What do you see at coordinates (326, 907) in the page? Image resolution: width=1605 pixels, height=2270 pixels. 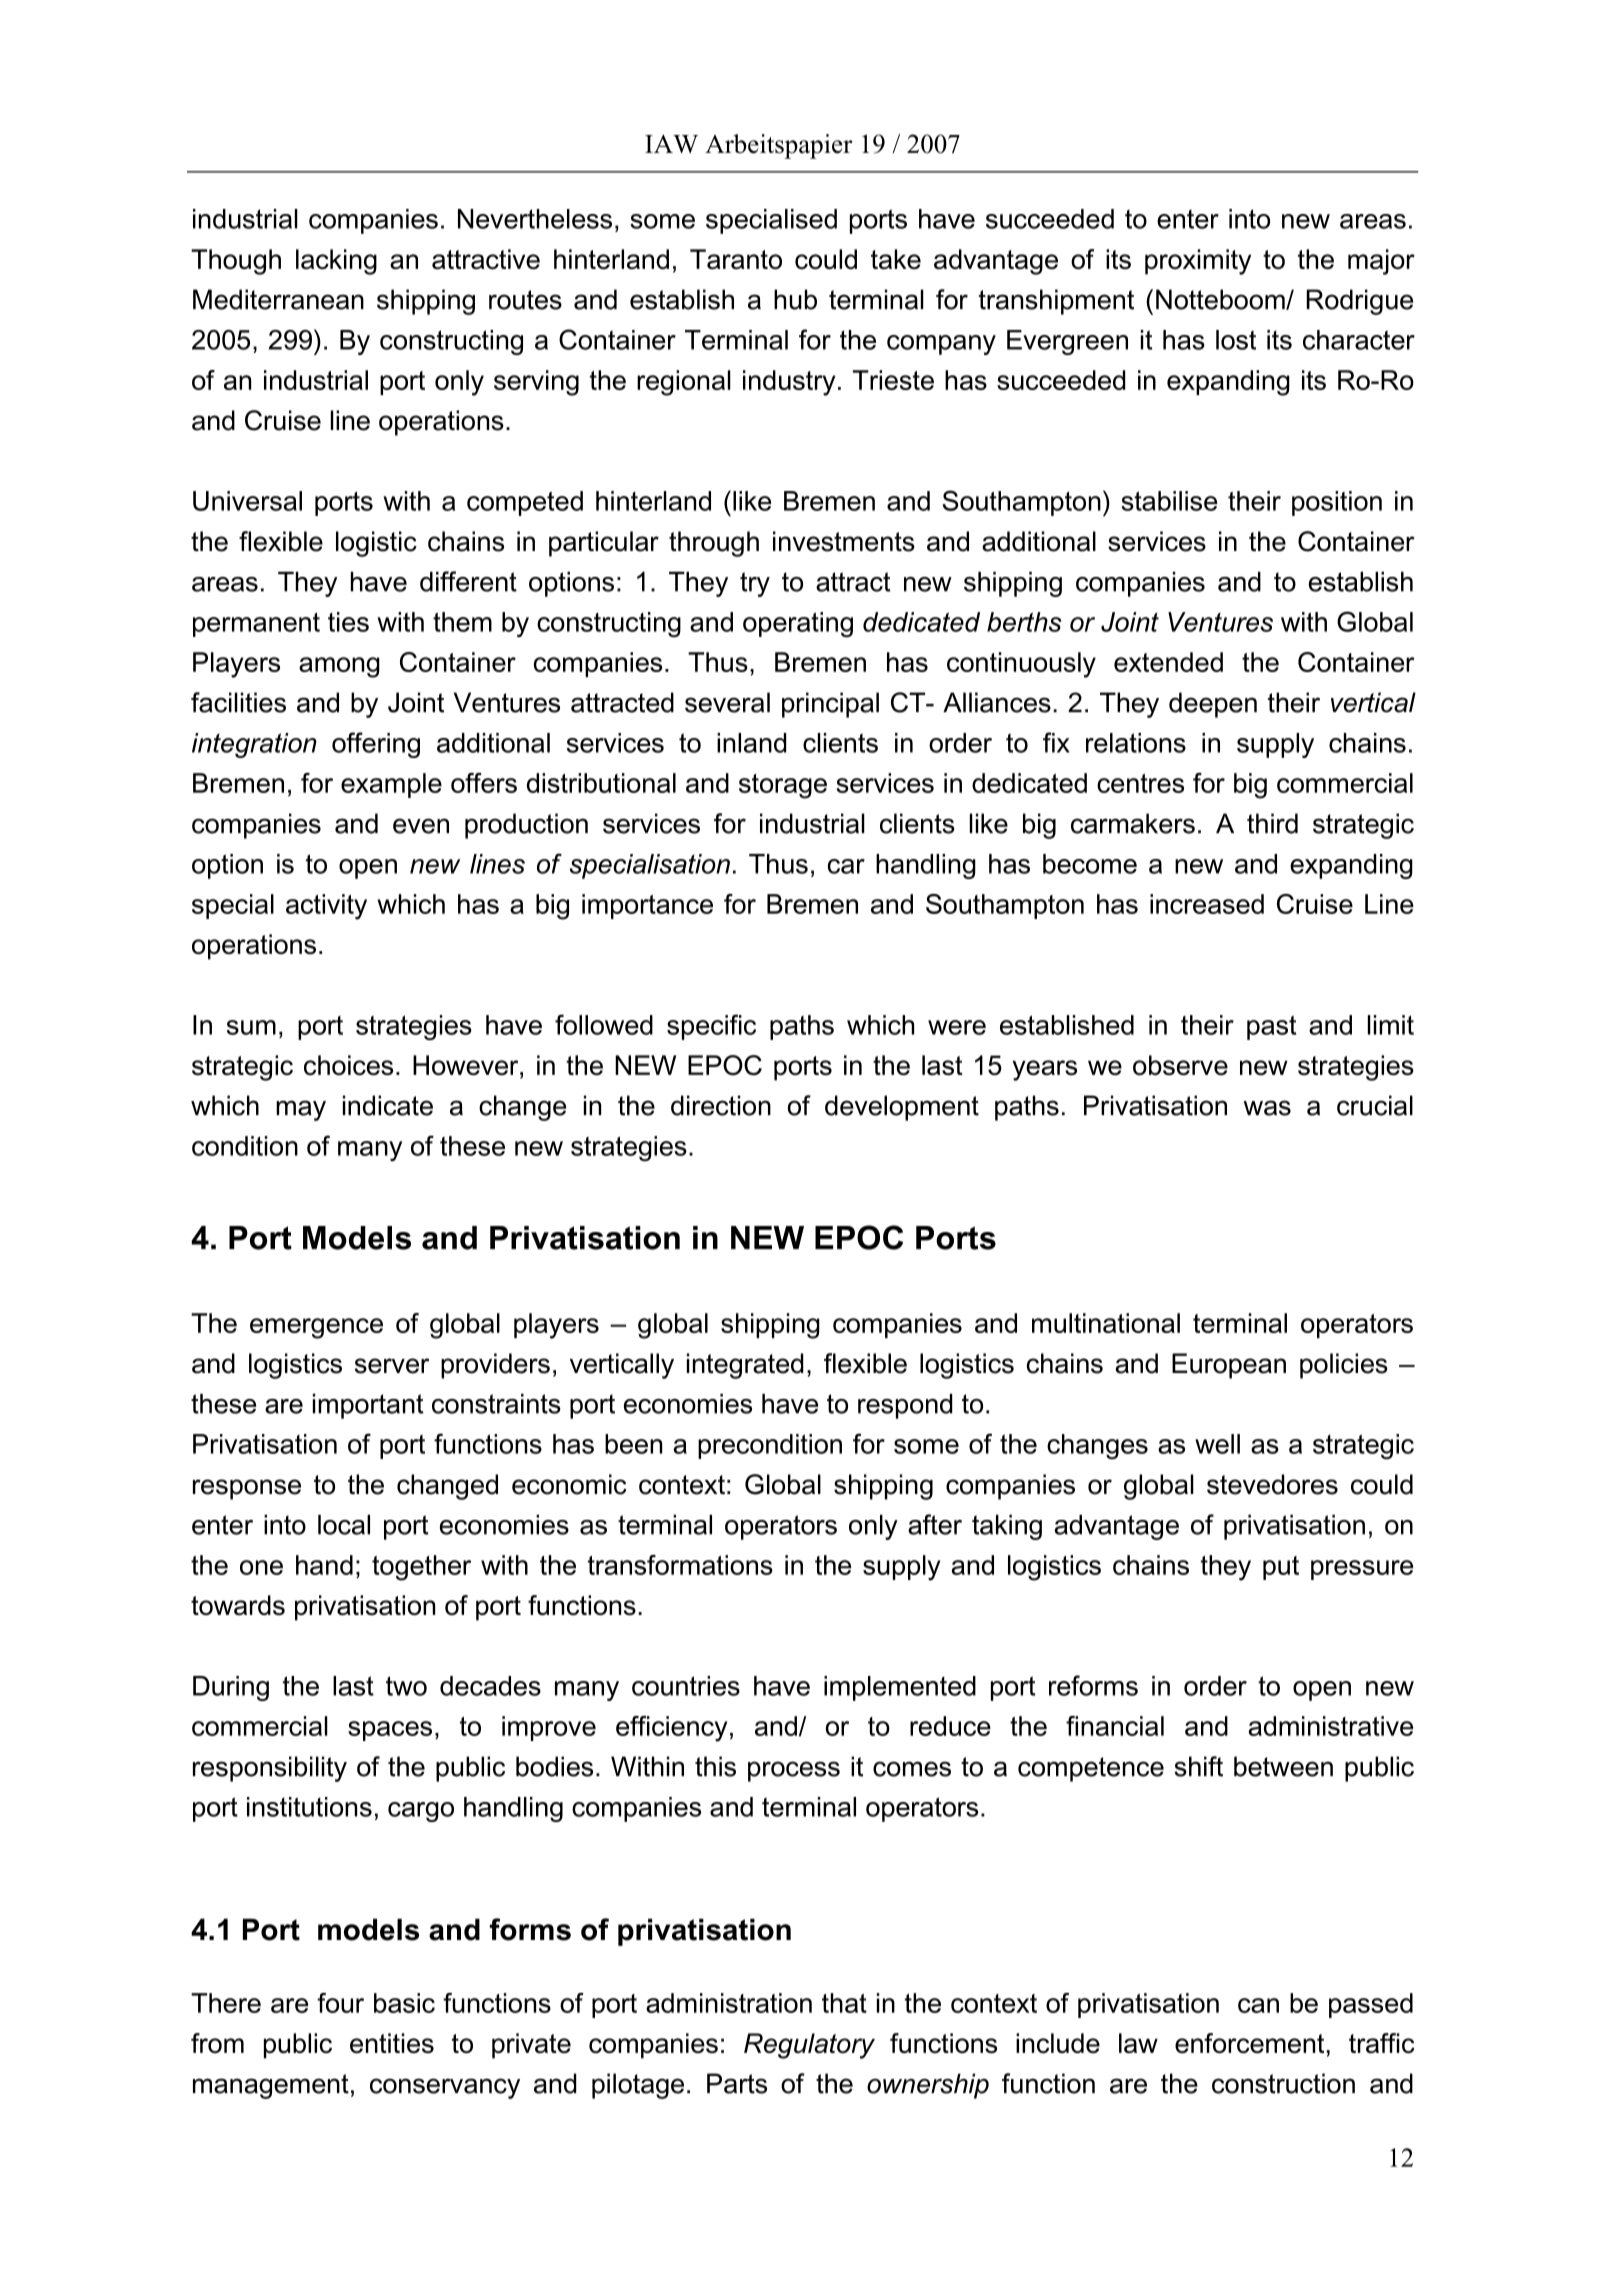 I see `activity` at bounding box center [326, 907].
